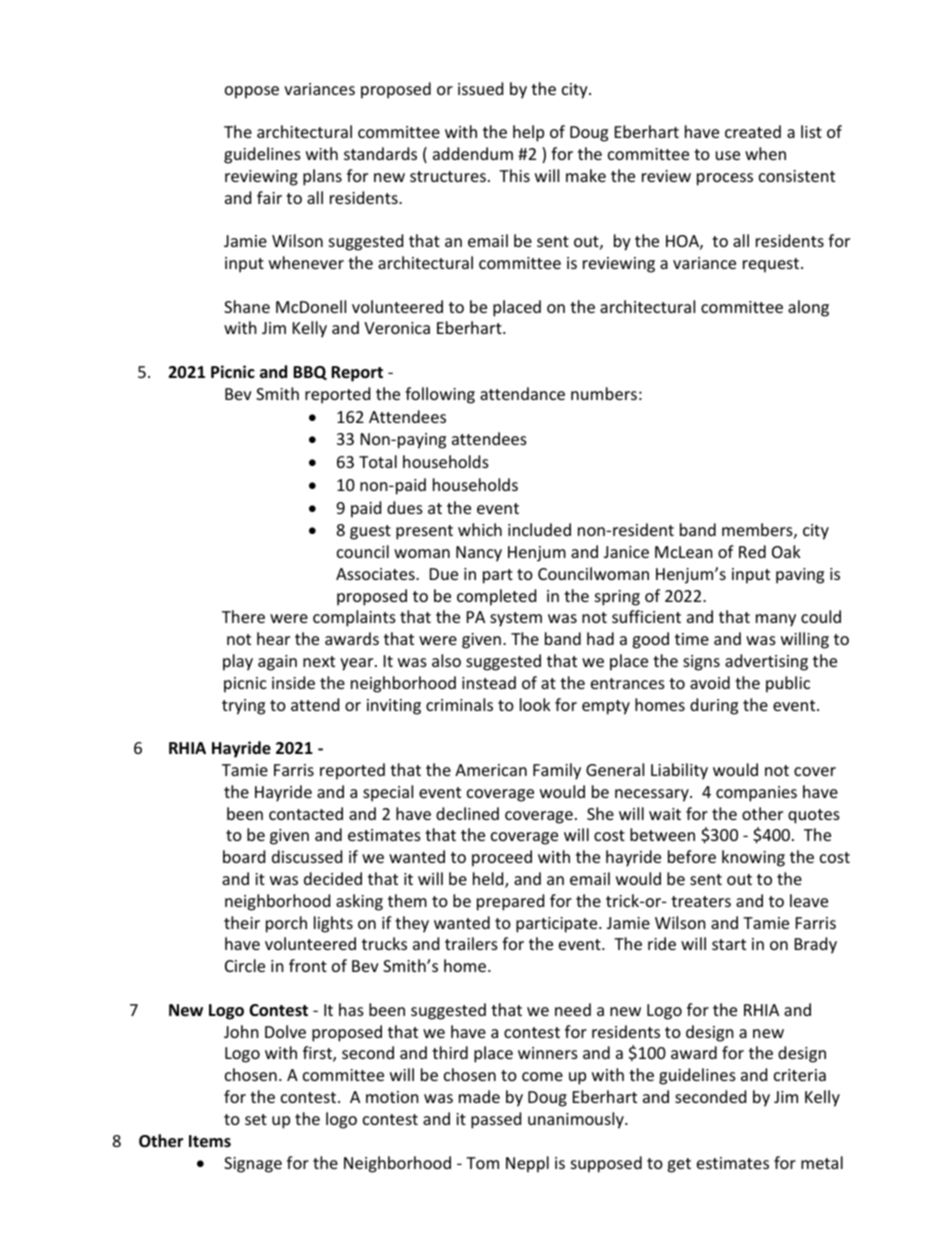 The height and width of the screenshot is (1233, 952). What do you see at coordinates (252, 92) in the screenshot?
I see `oppose` at bounding box center [252, 92].
